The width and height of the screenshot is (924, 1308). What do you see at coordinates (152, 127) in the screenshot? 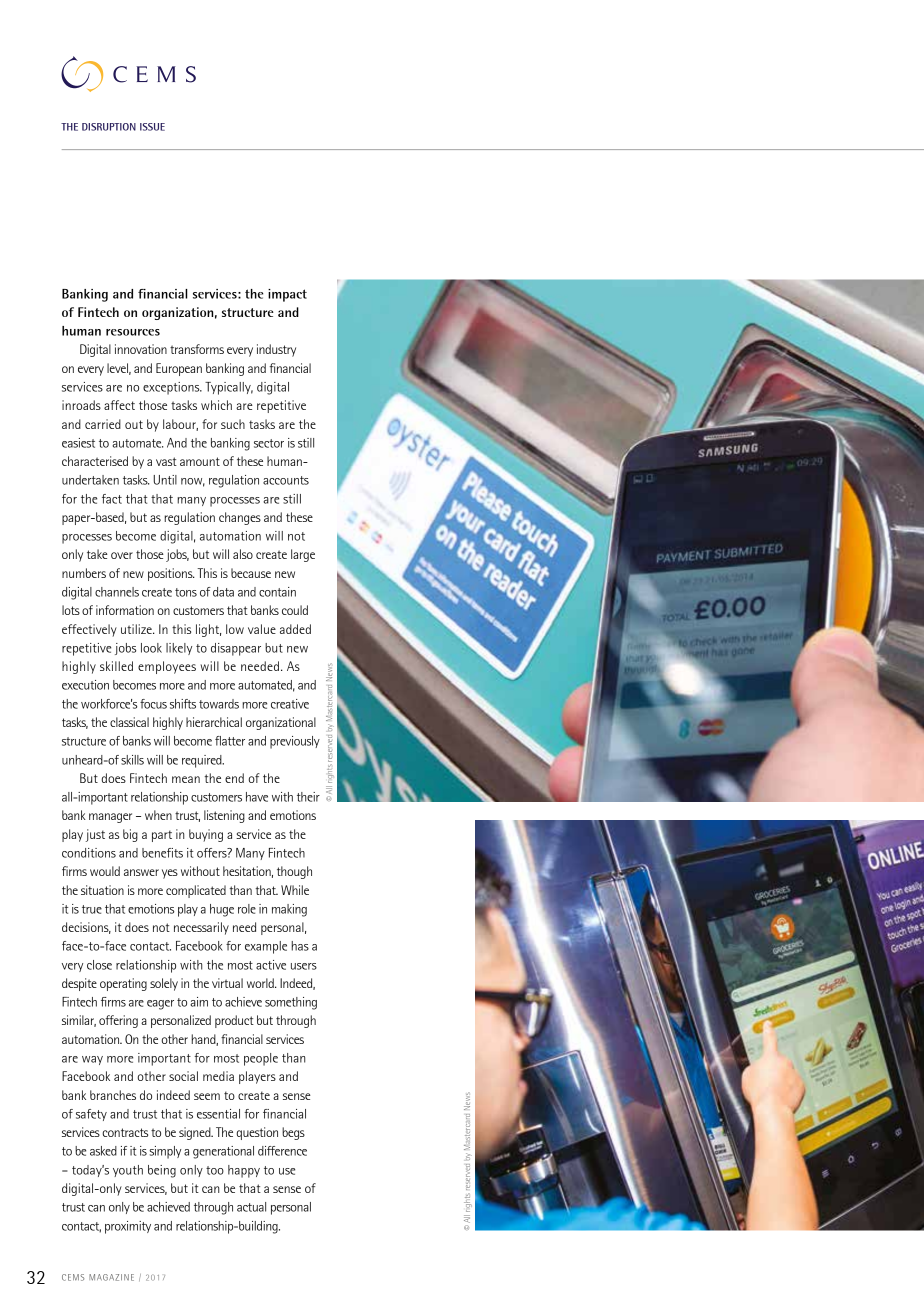
I see `ISSUE` at bounding box center [152, 127].
